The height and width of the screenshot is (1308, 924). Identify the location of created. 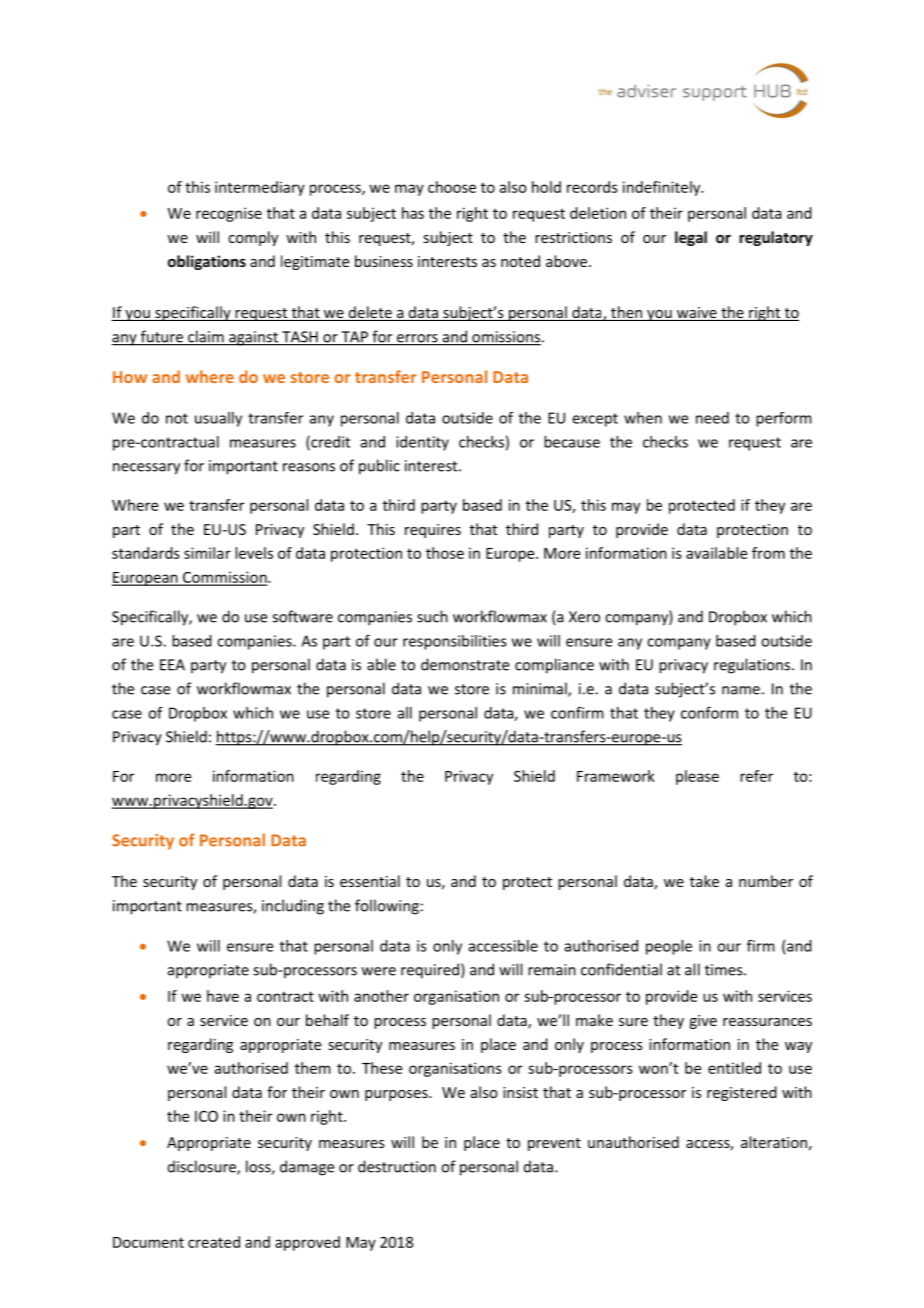
(214, 1242).
